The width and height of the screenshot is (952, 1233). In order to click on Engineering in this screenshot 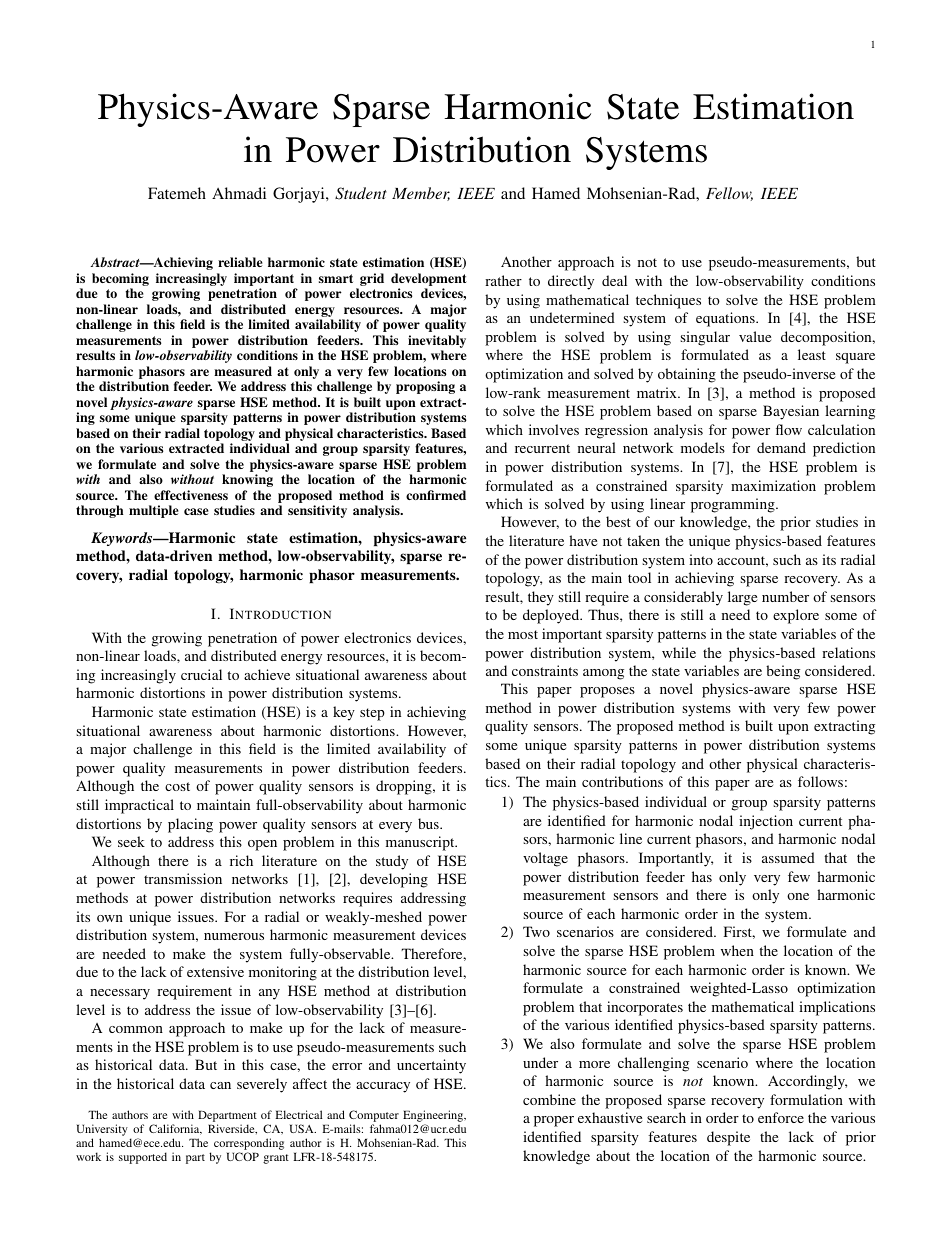, I will do `click(434, 1116)`.
